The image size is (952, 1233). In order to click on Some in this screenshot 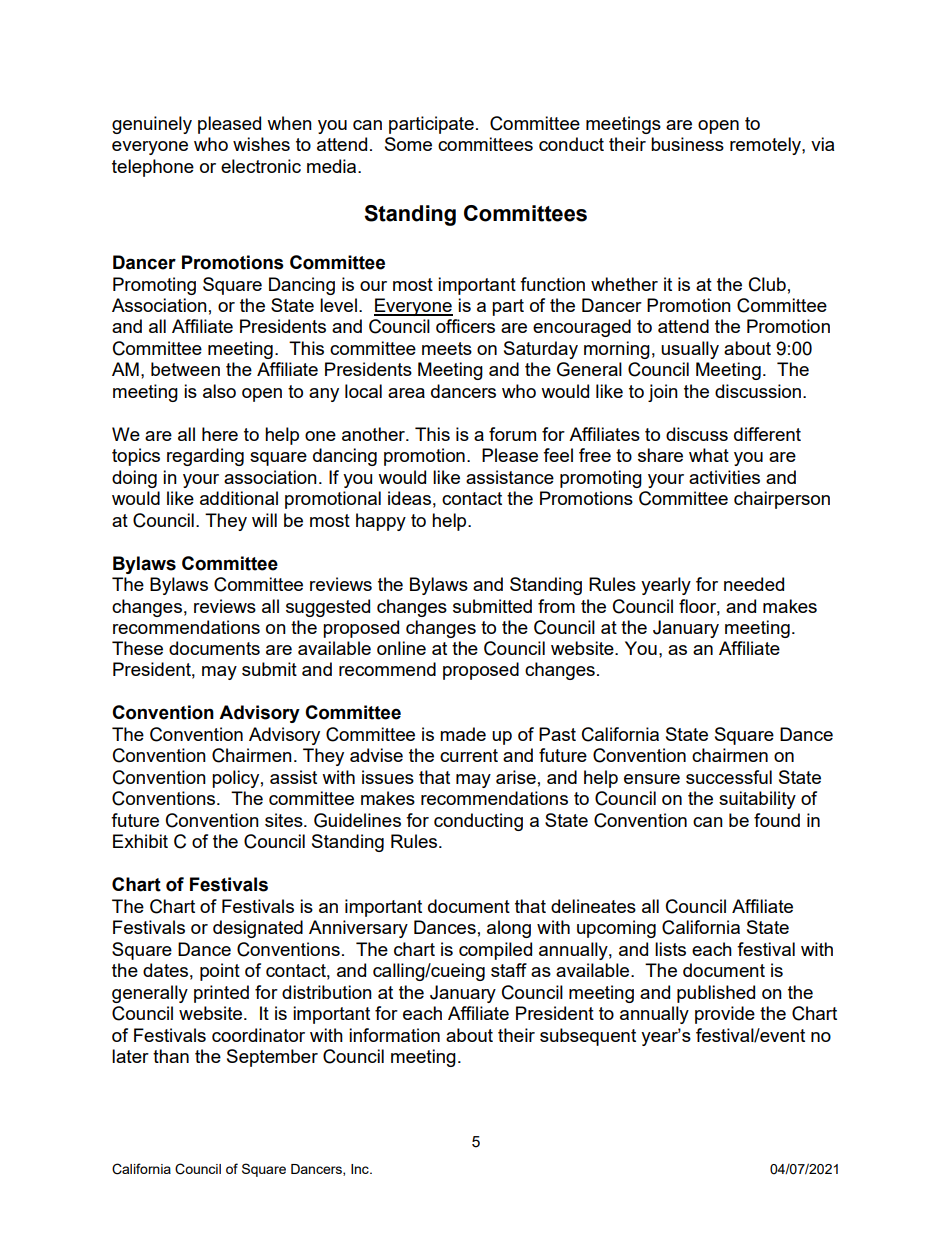, I will do `click(408, 144)`.
